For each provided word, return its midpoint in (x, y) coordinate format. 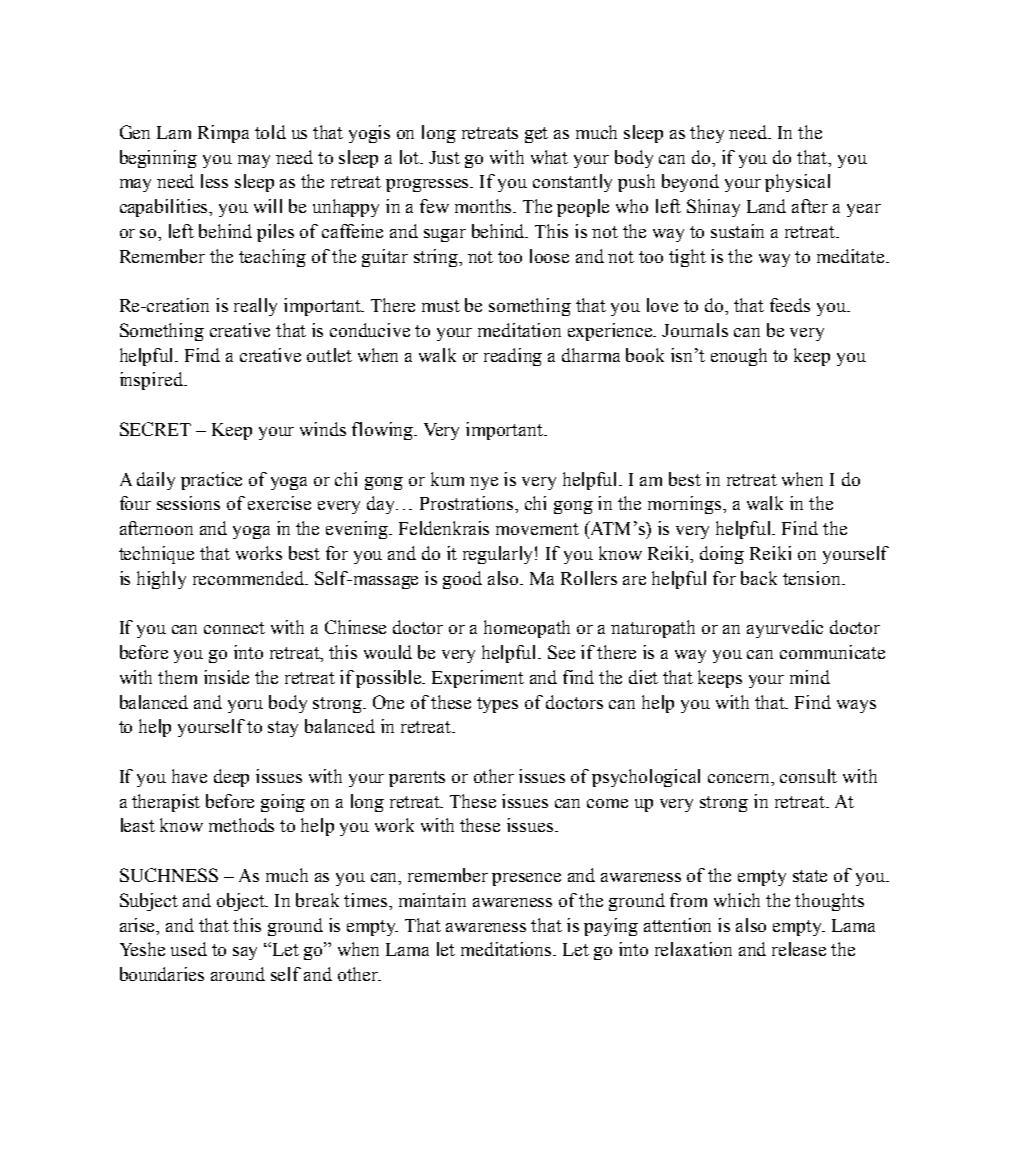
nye (484, 483)
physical (797, 183)
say (245, 953)
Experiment (478, 679)
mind (810, 677)
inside (226, 677)
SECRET (155, 429)
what (549, 157)
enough (739, 357)
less (214, 181)
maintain (432, 900)
